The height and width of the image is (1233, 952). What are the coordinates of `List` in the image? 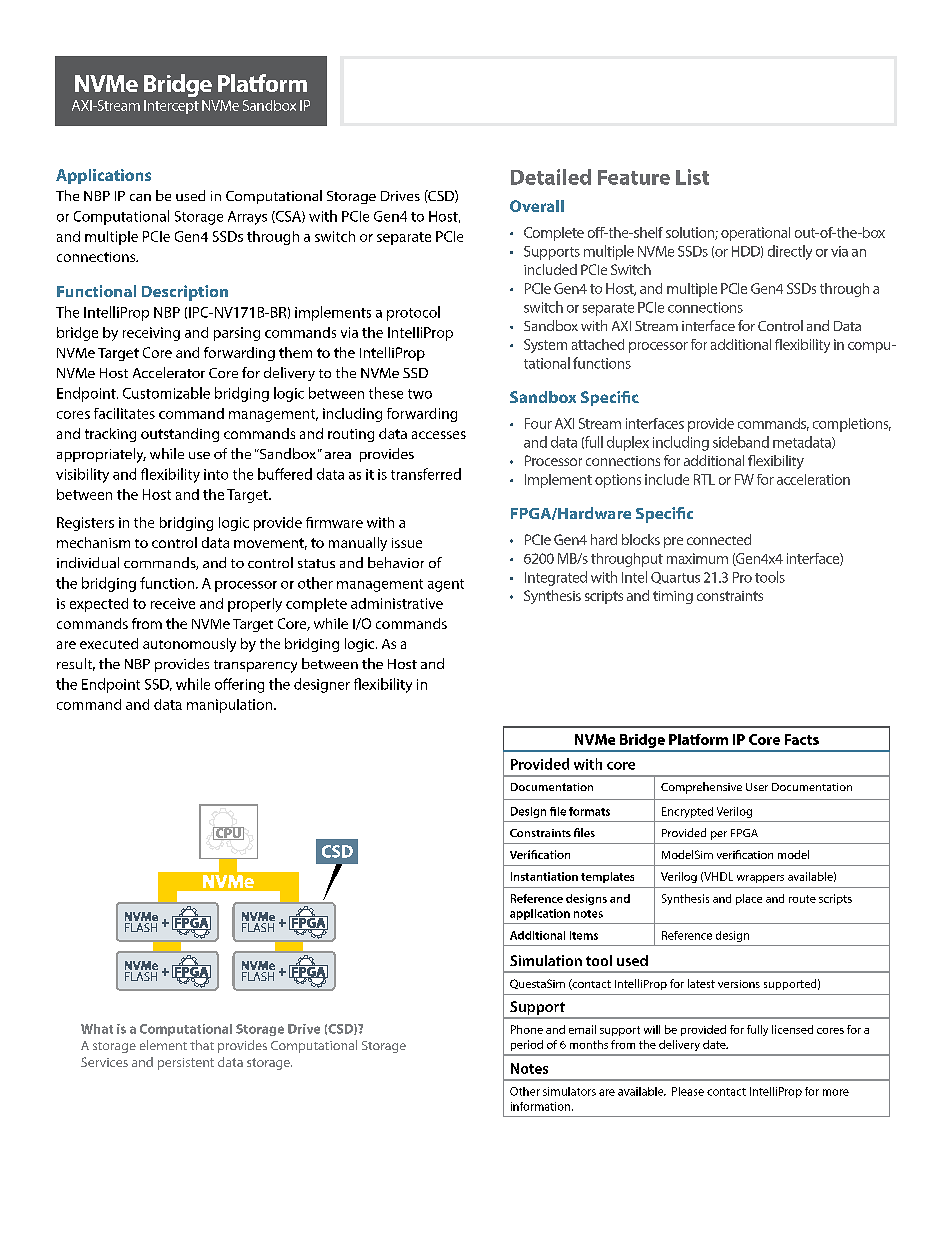 It's located at (692, 177).
